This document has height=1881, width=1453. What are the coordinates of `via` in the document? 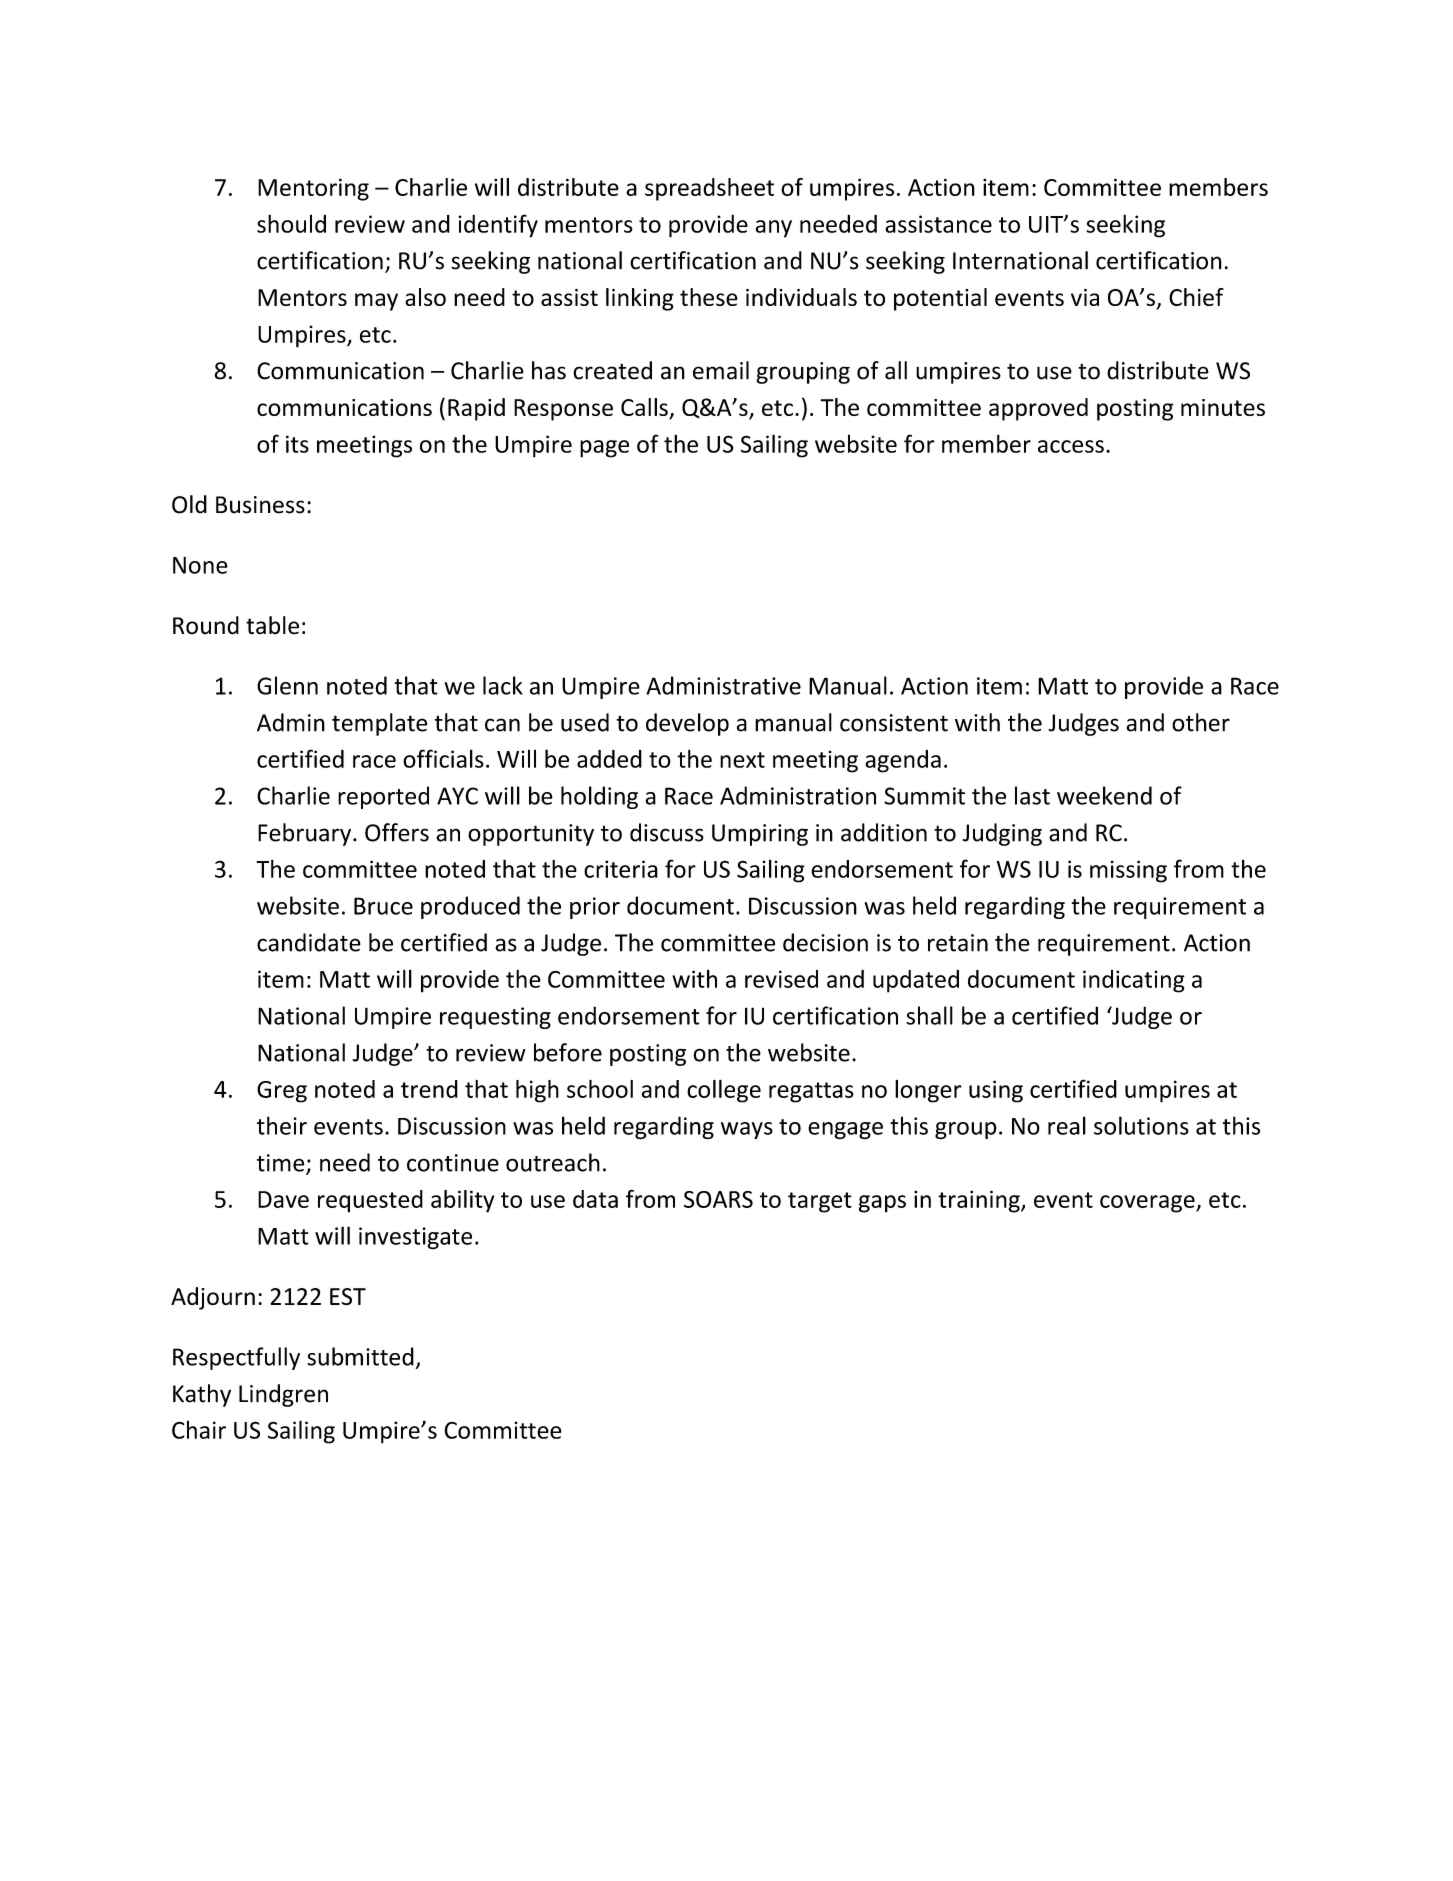 It's located at (1085, 297).
